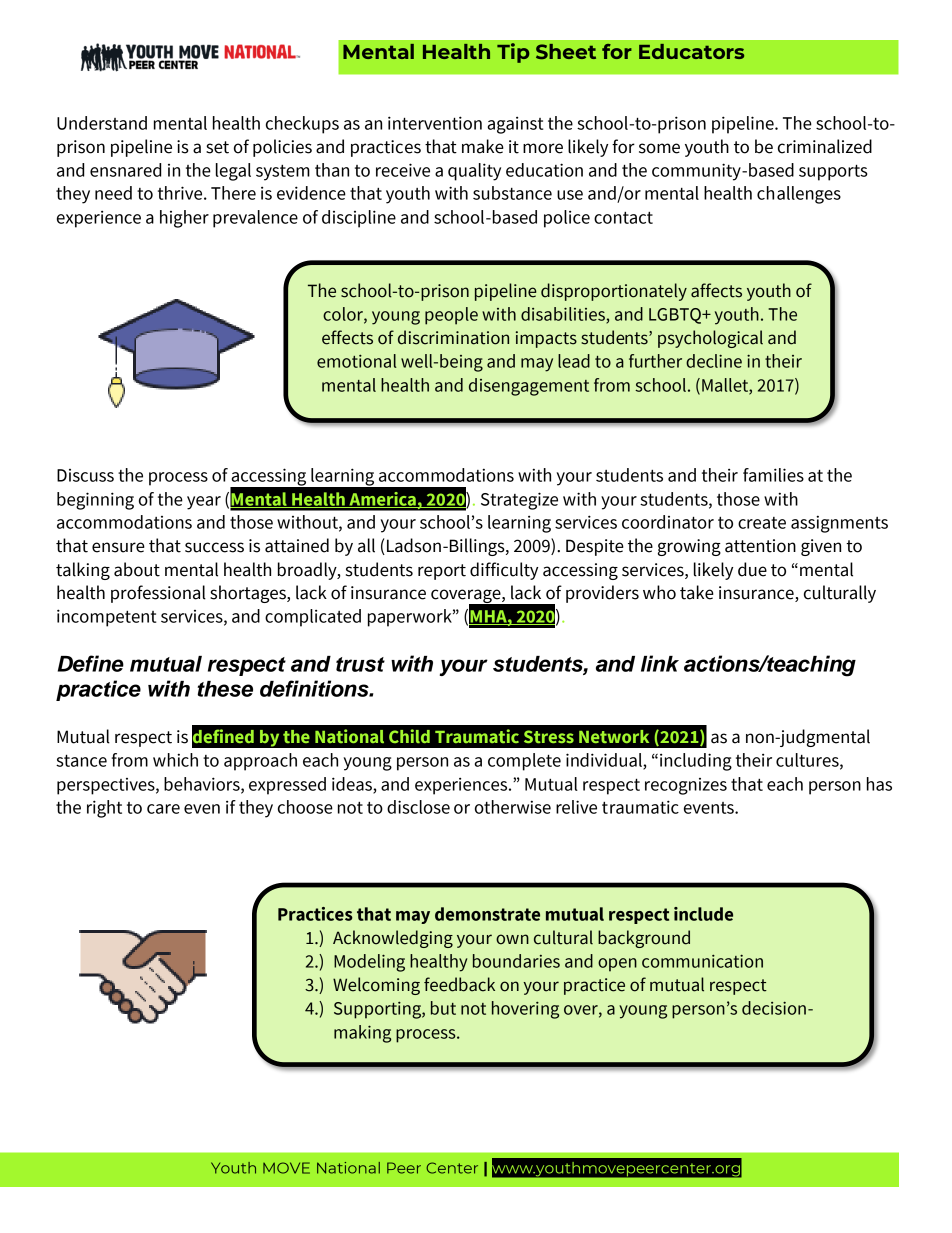 The width and height of the screenshot is (952, 1233). What do you see at coordinates (762, 523) in the screenshot?
I see `create` at bounding box center [762, 523].
